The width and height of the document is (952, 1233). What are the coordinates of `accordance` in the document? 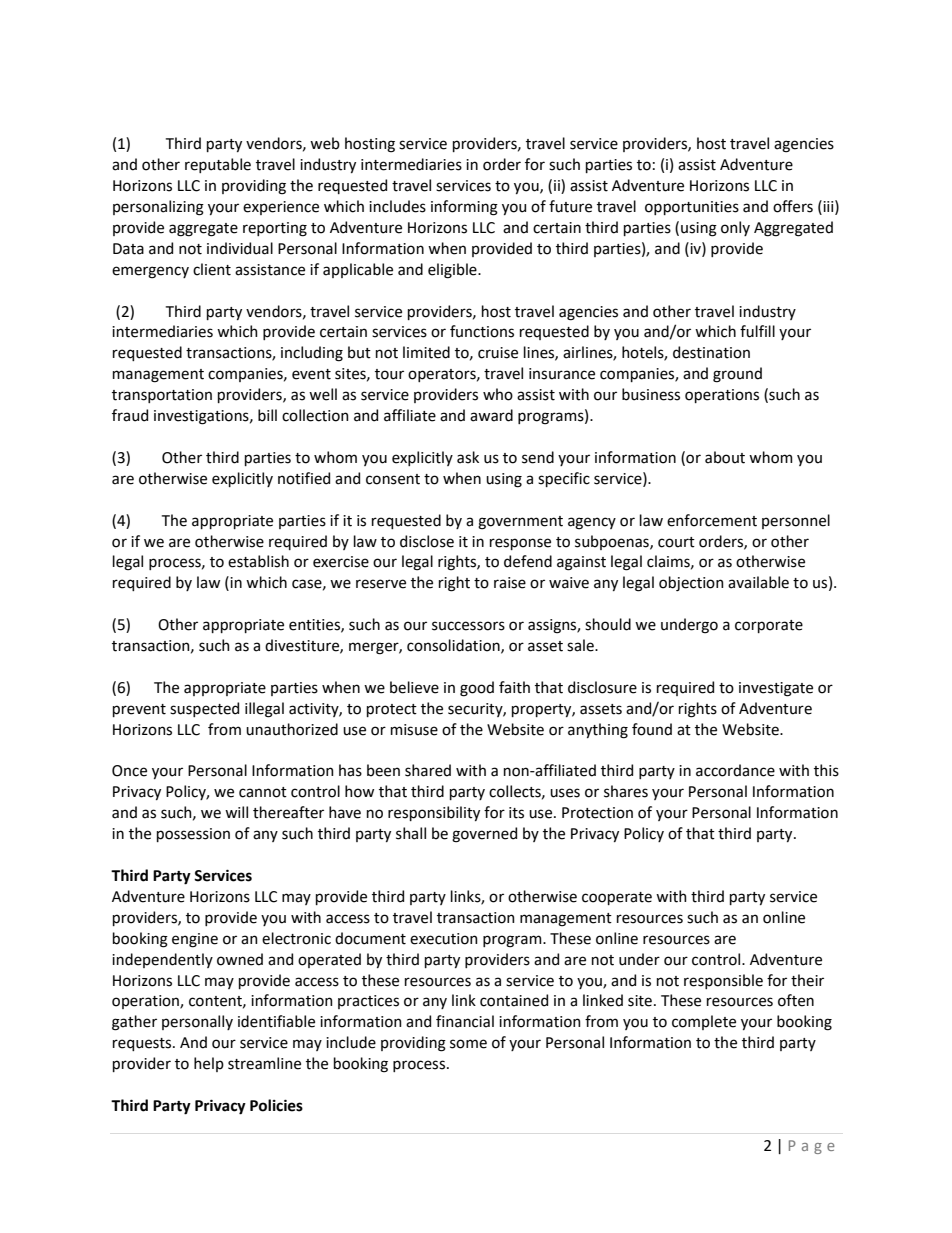 It's located at (735, 770).
